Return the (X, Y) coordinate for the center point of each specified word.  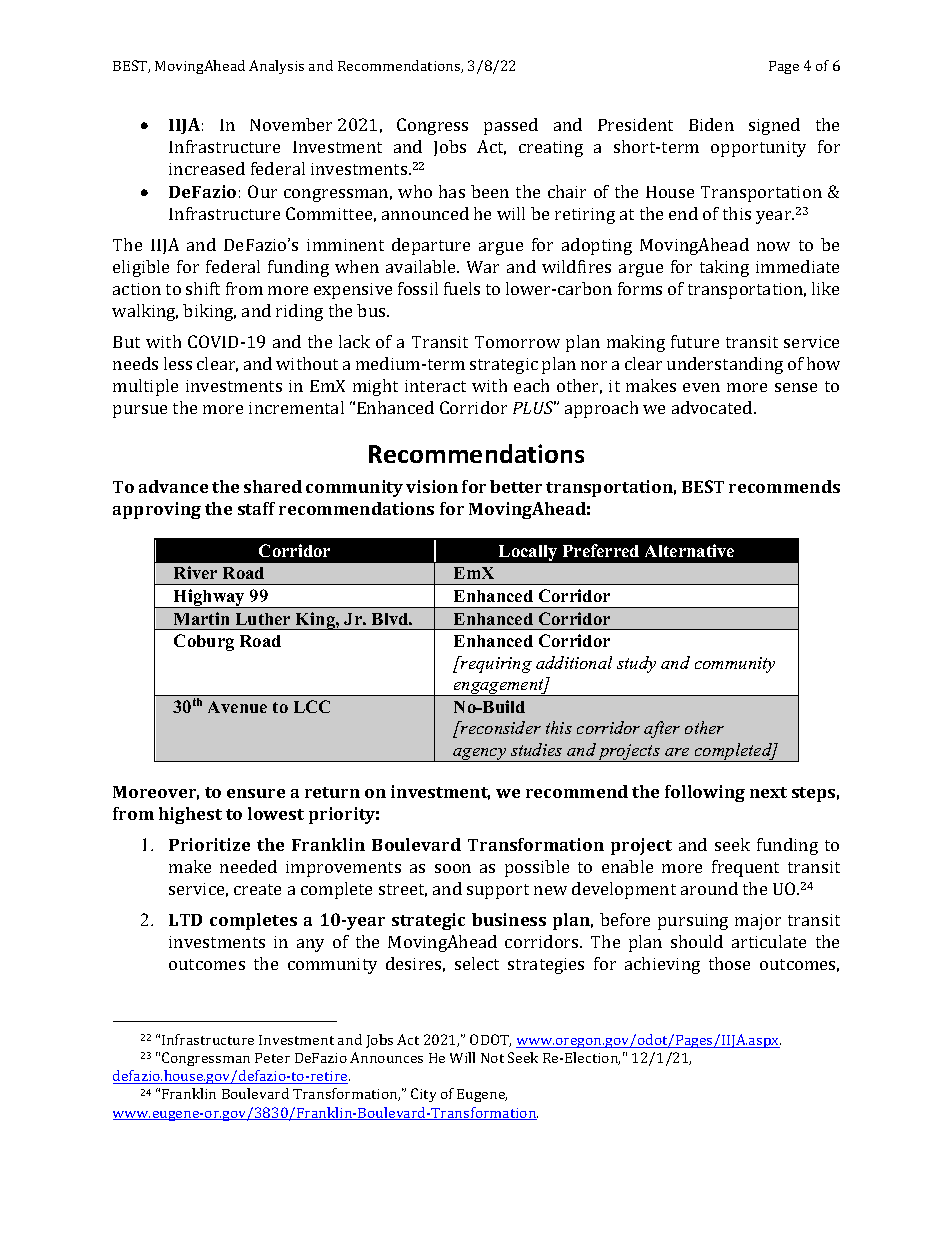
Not (492, 1058)
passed (511, 126)
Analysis (276, 67)
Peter (272, 1058)
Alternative (689, 550)
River (195, 572)
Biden (711, 124)
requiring (495, 664)
